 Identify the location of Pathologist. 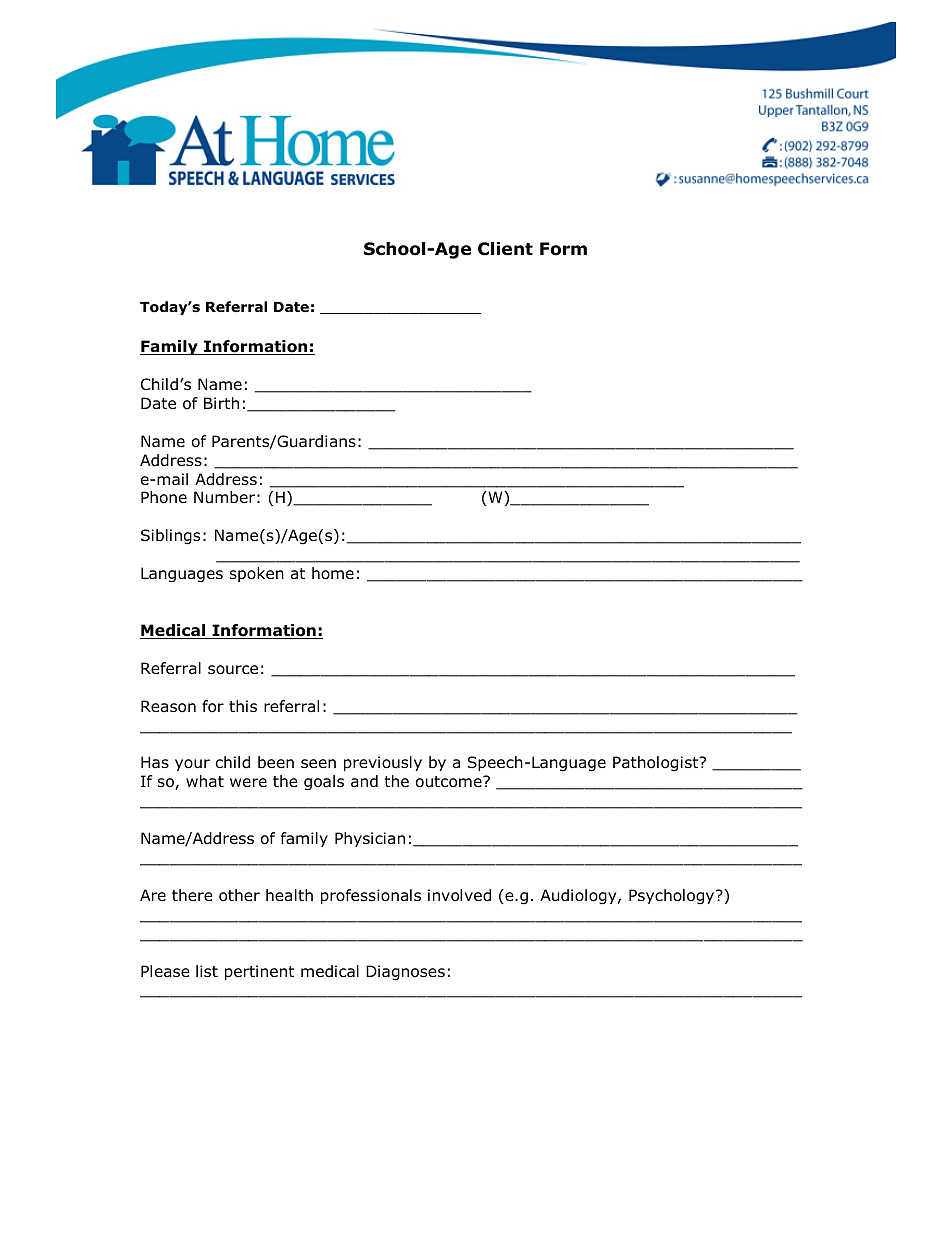
(657, 763).
